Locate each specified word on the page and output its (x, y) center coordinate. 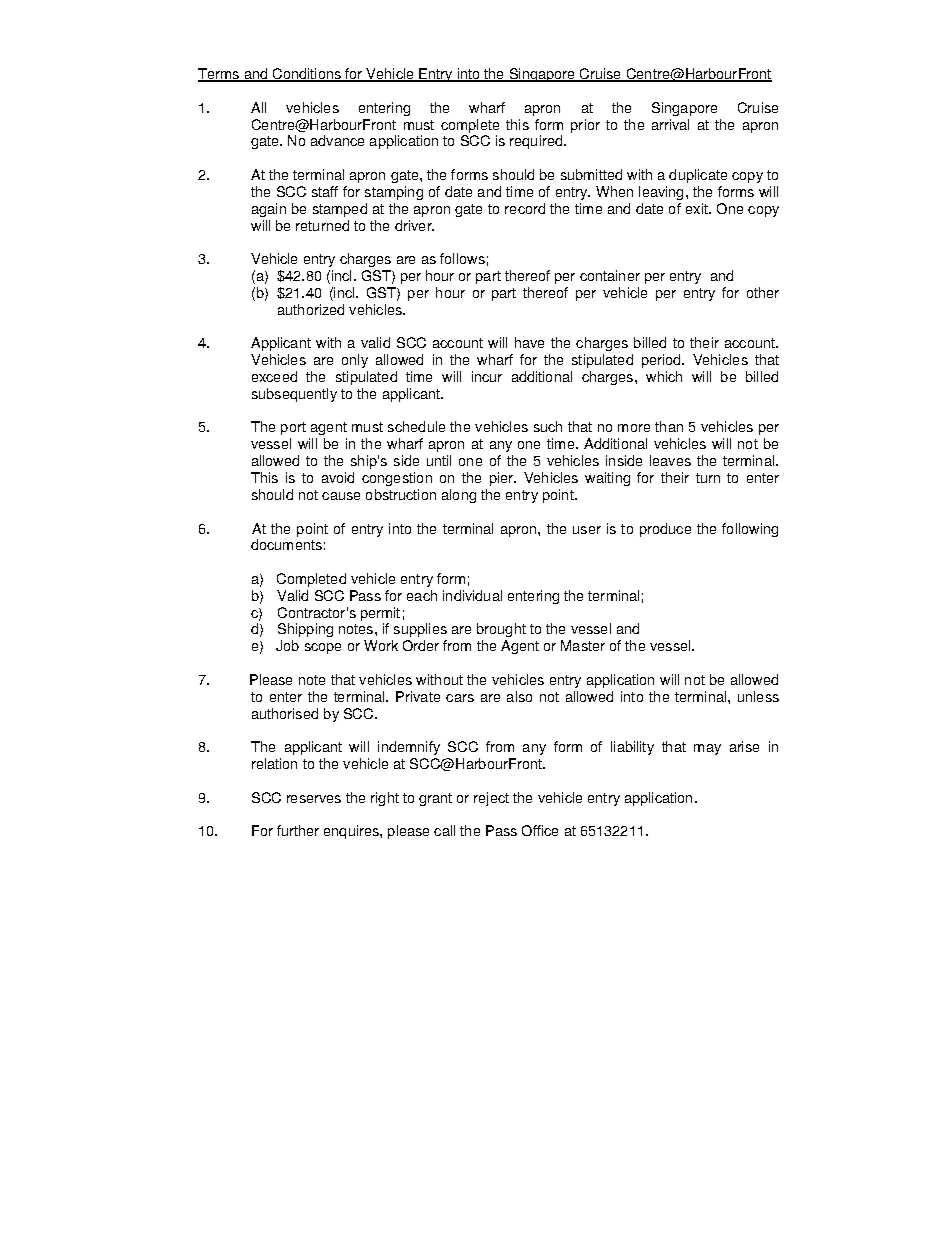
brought (501, 630)
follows (462, 258)
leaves (670, 460)
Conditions (306, 75)
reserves (314, 799)
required (536, 142)
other (763, 292)
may (707, 749)
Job (287, 645)
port (293, 428)
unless (758, 696)
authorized (311, 309)
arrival (670, 124)
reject (491, 799)
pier (502, 479)
